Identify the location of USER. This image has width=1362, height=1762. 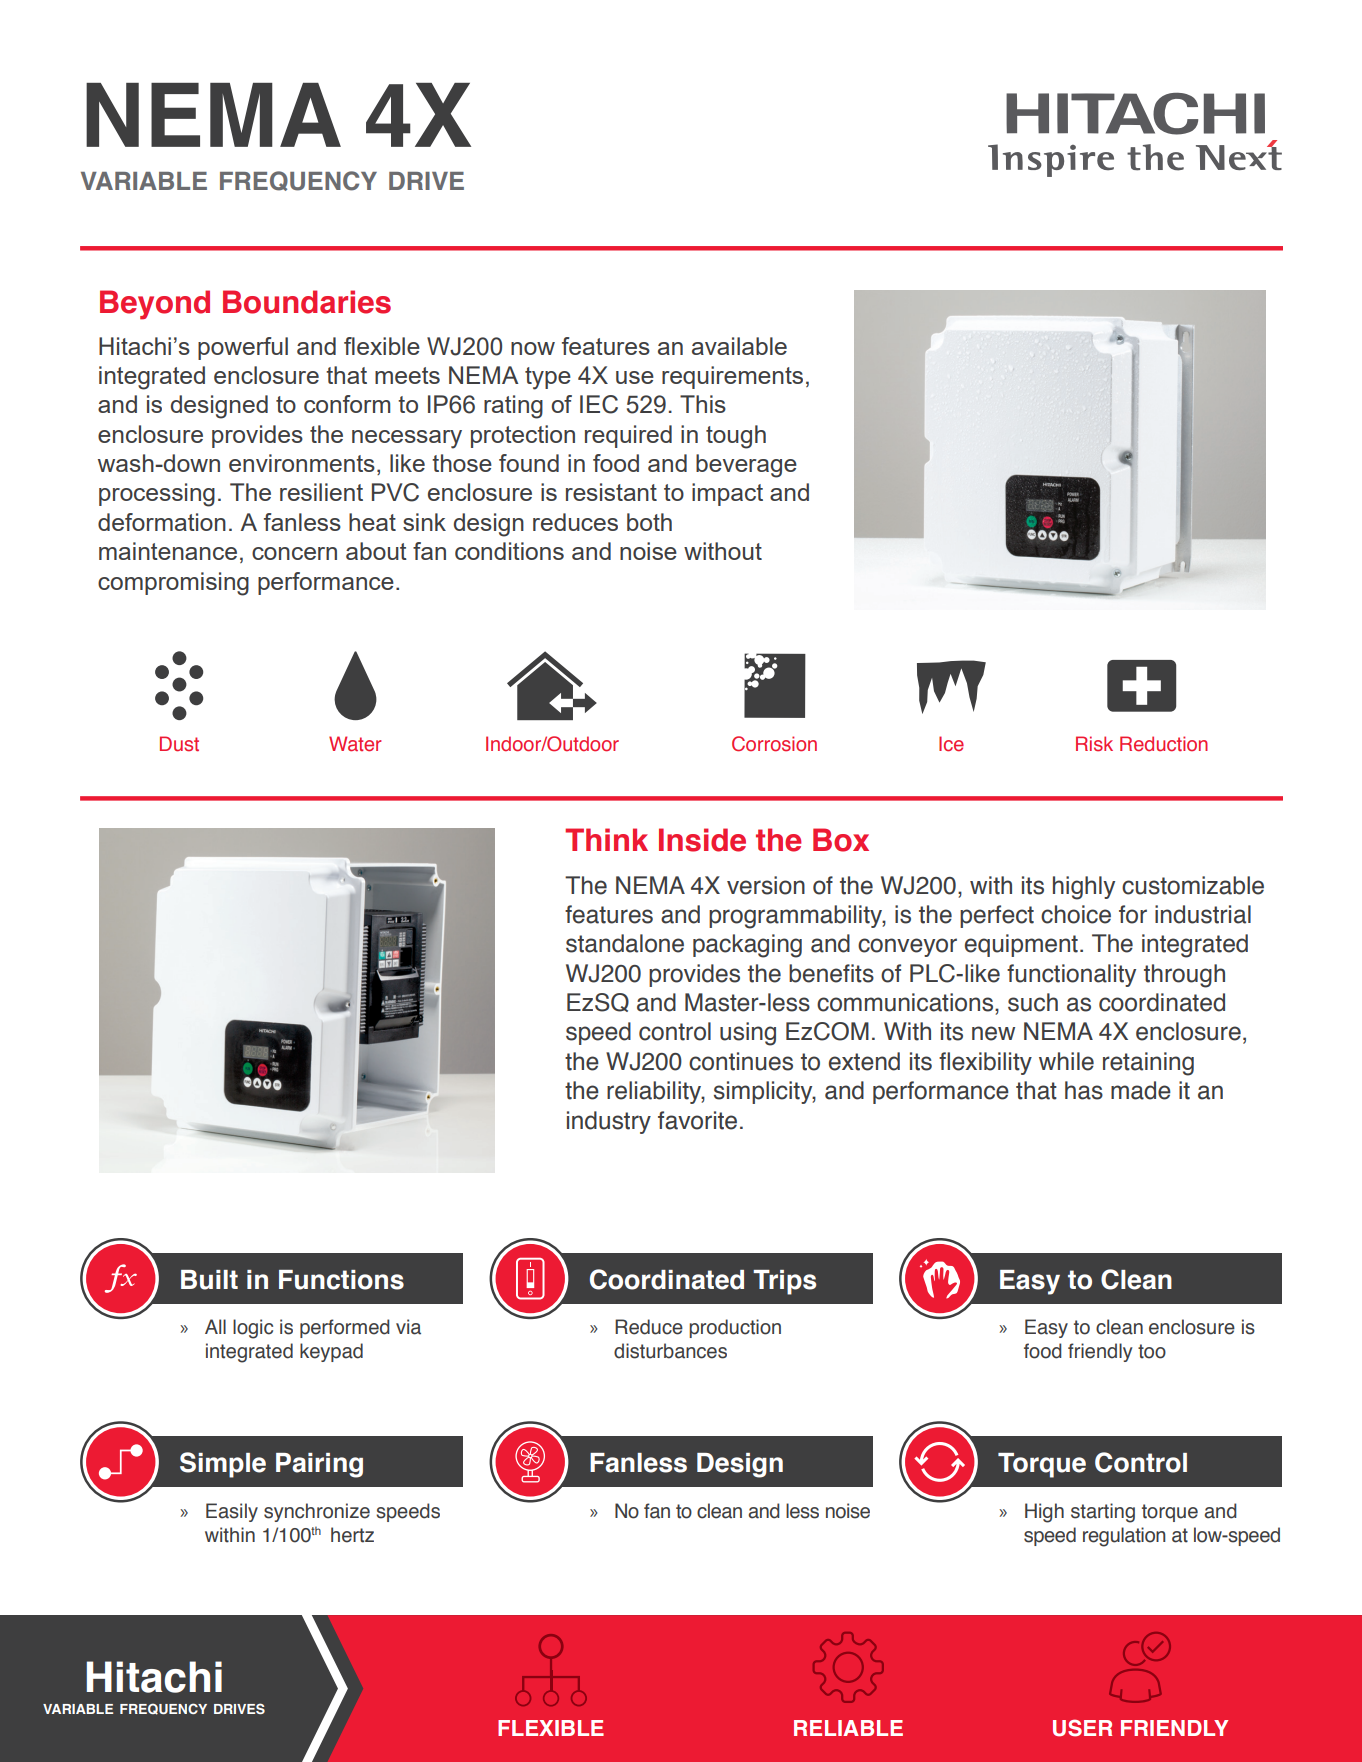
(1082, 1728).
